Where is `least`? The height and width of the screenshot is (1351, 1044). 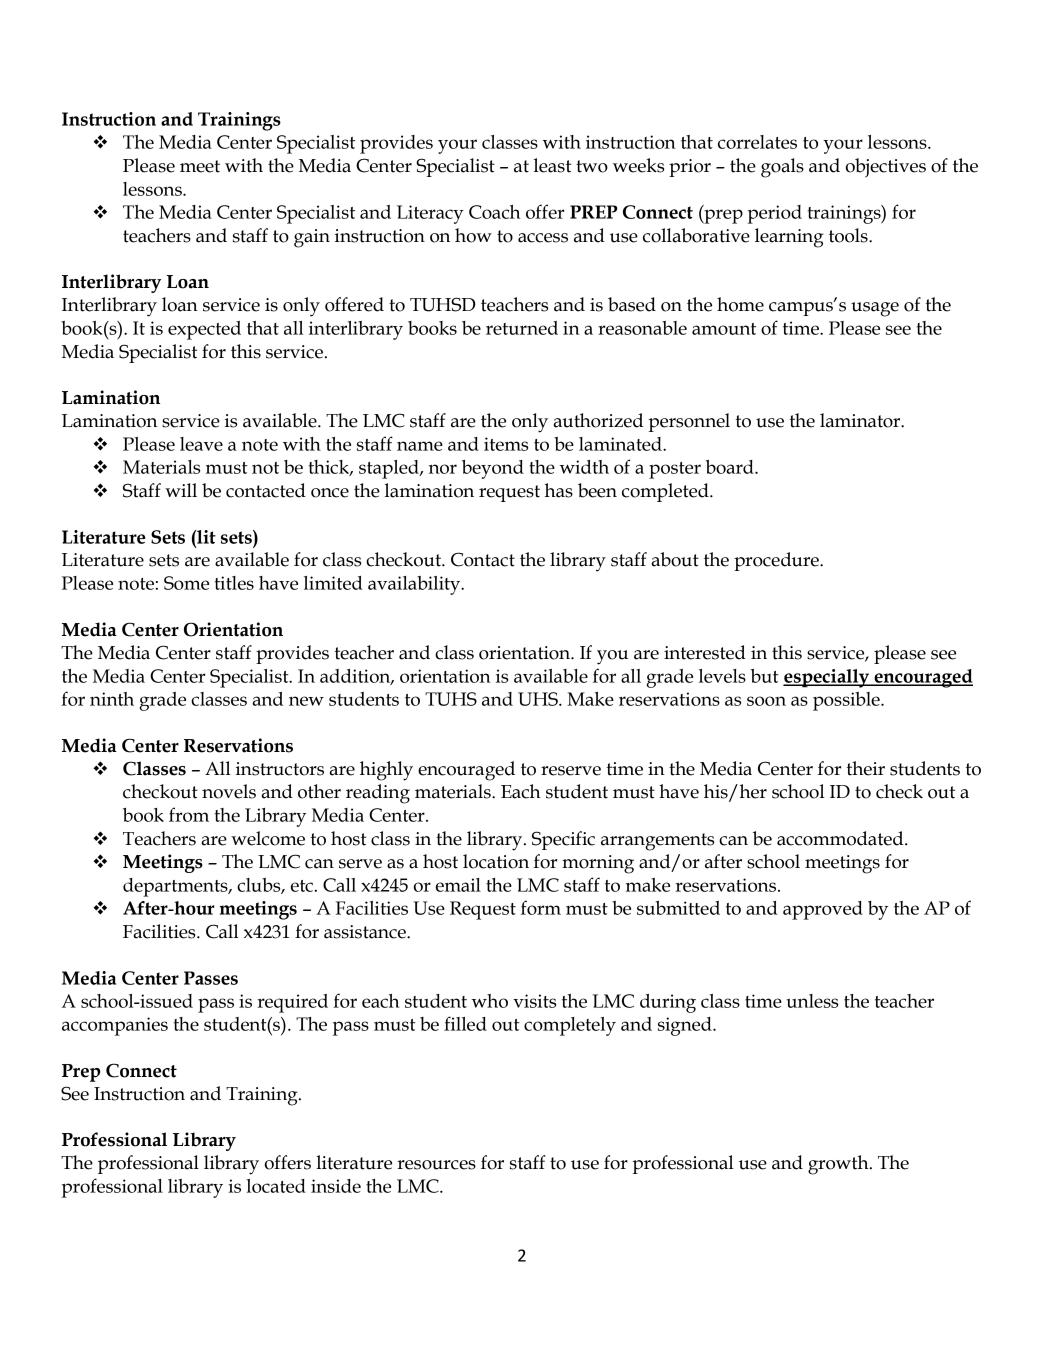
least is located at coordinates (552, 165).
